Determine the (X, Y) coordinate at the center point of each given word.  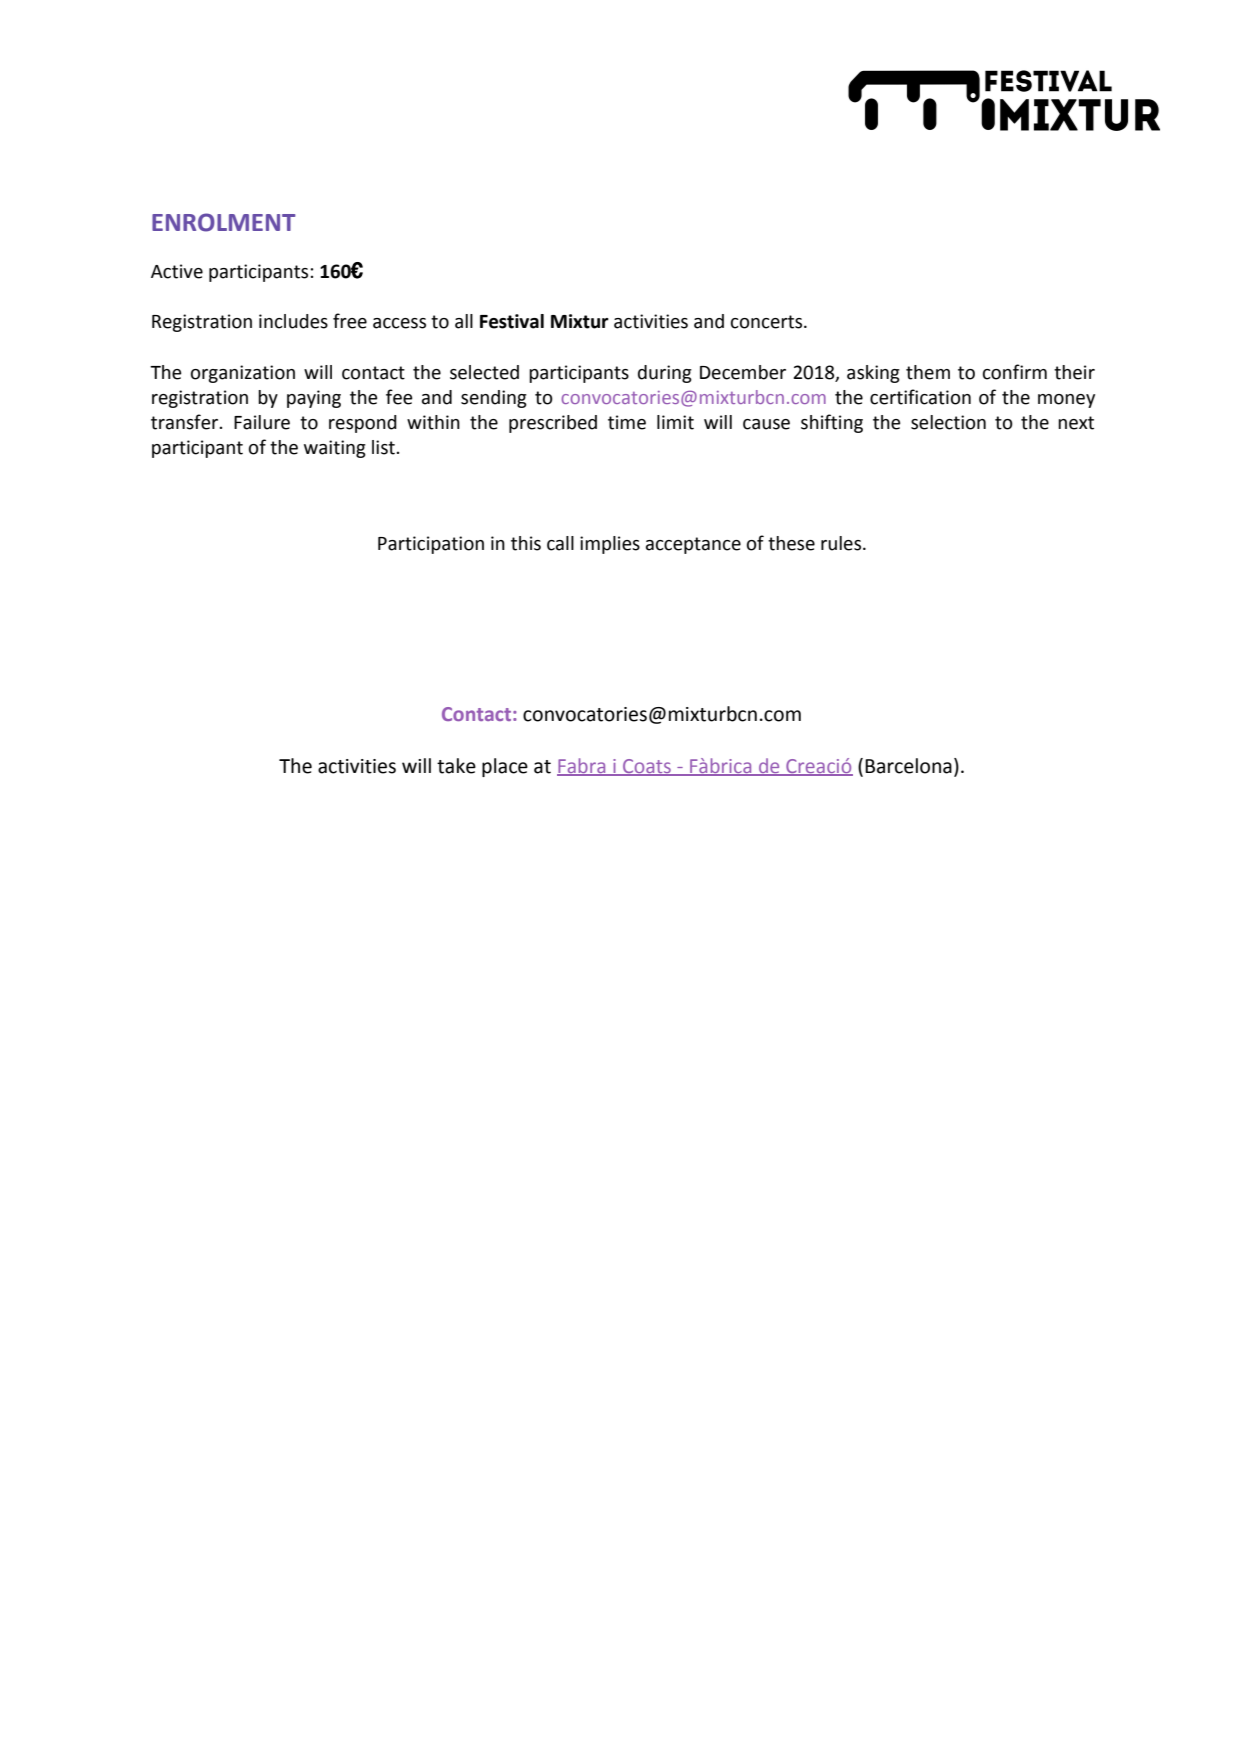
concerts (768, 322)
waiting (335, 449)
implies (610, 545)
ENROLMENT (224, 222)
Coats (647, 767)
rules (842, 543)
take (456, 766)
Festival (512, 321)
